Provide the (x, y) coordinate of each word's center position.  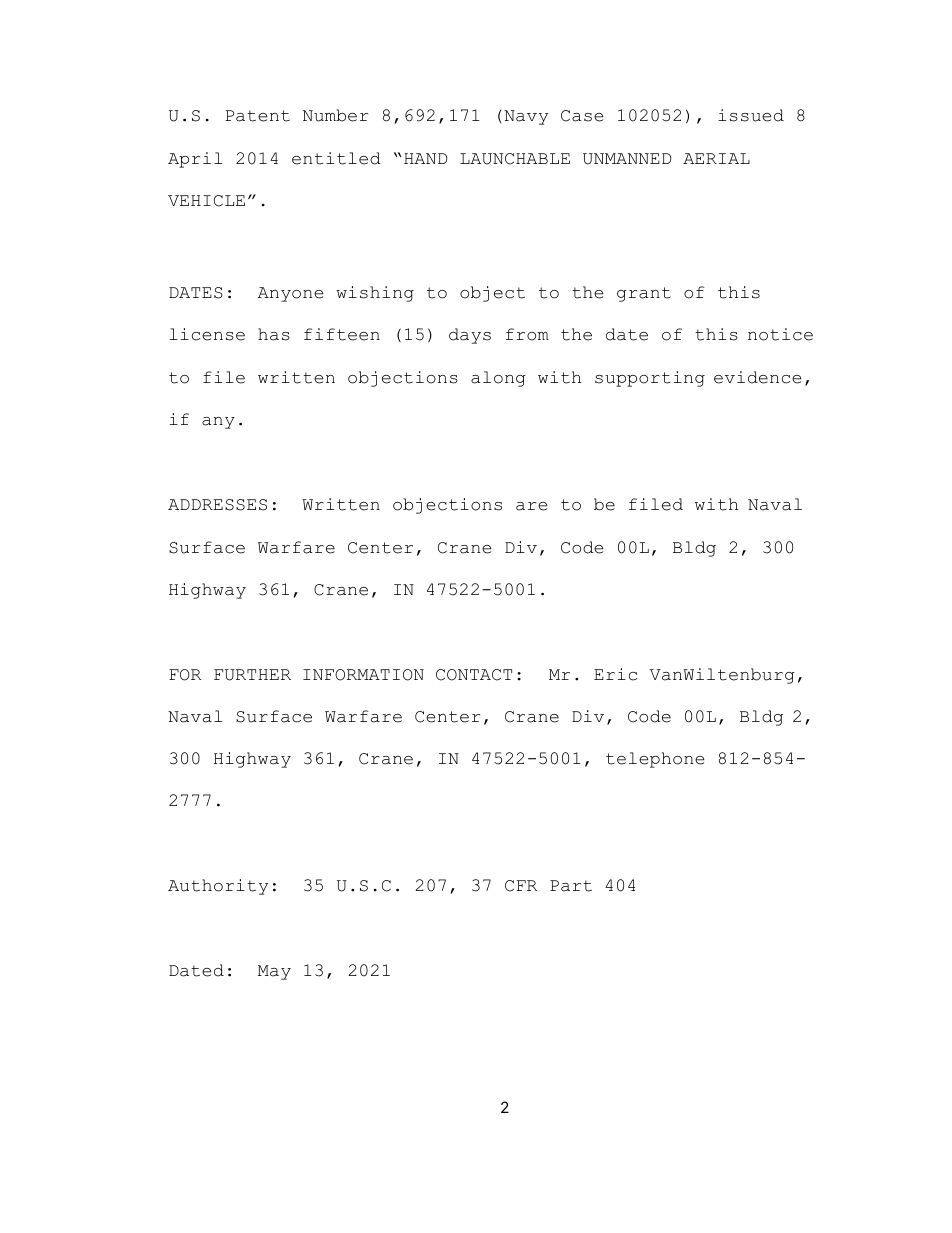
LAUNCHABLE (515, 159)
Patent (258, 116)
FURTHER (252, 675)
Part (571, 886)
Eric (615, 674)
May (274, 972)
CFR (521, 886)
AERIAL (716, 158)
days (470, 336)
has (274, 334)
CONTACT (474, 675)
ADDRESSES (217, 505)
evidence (757, 377)
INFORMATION (363, 675)
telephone (655, 760)
